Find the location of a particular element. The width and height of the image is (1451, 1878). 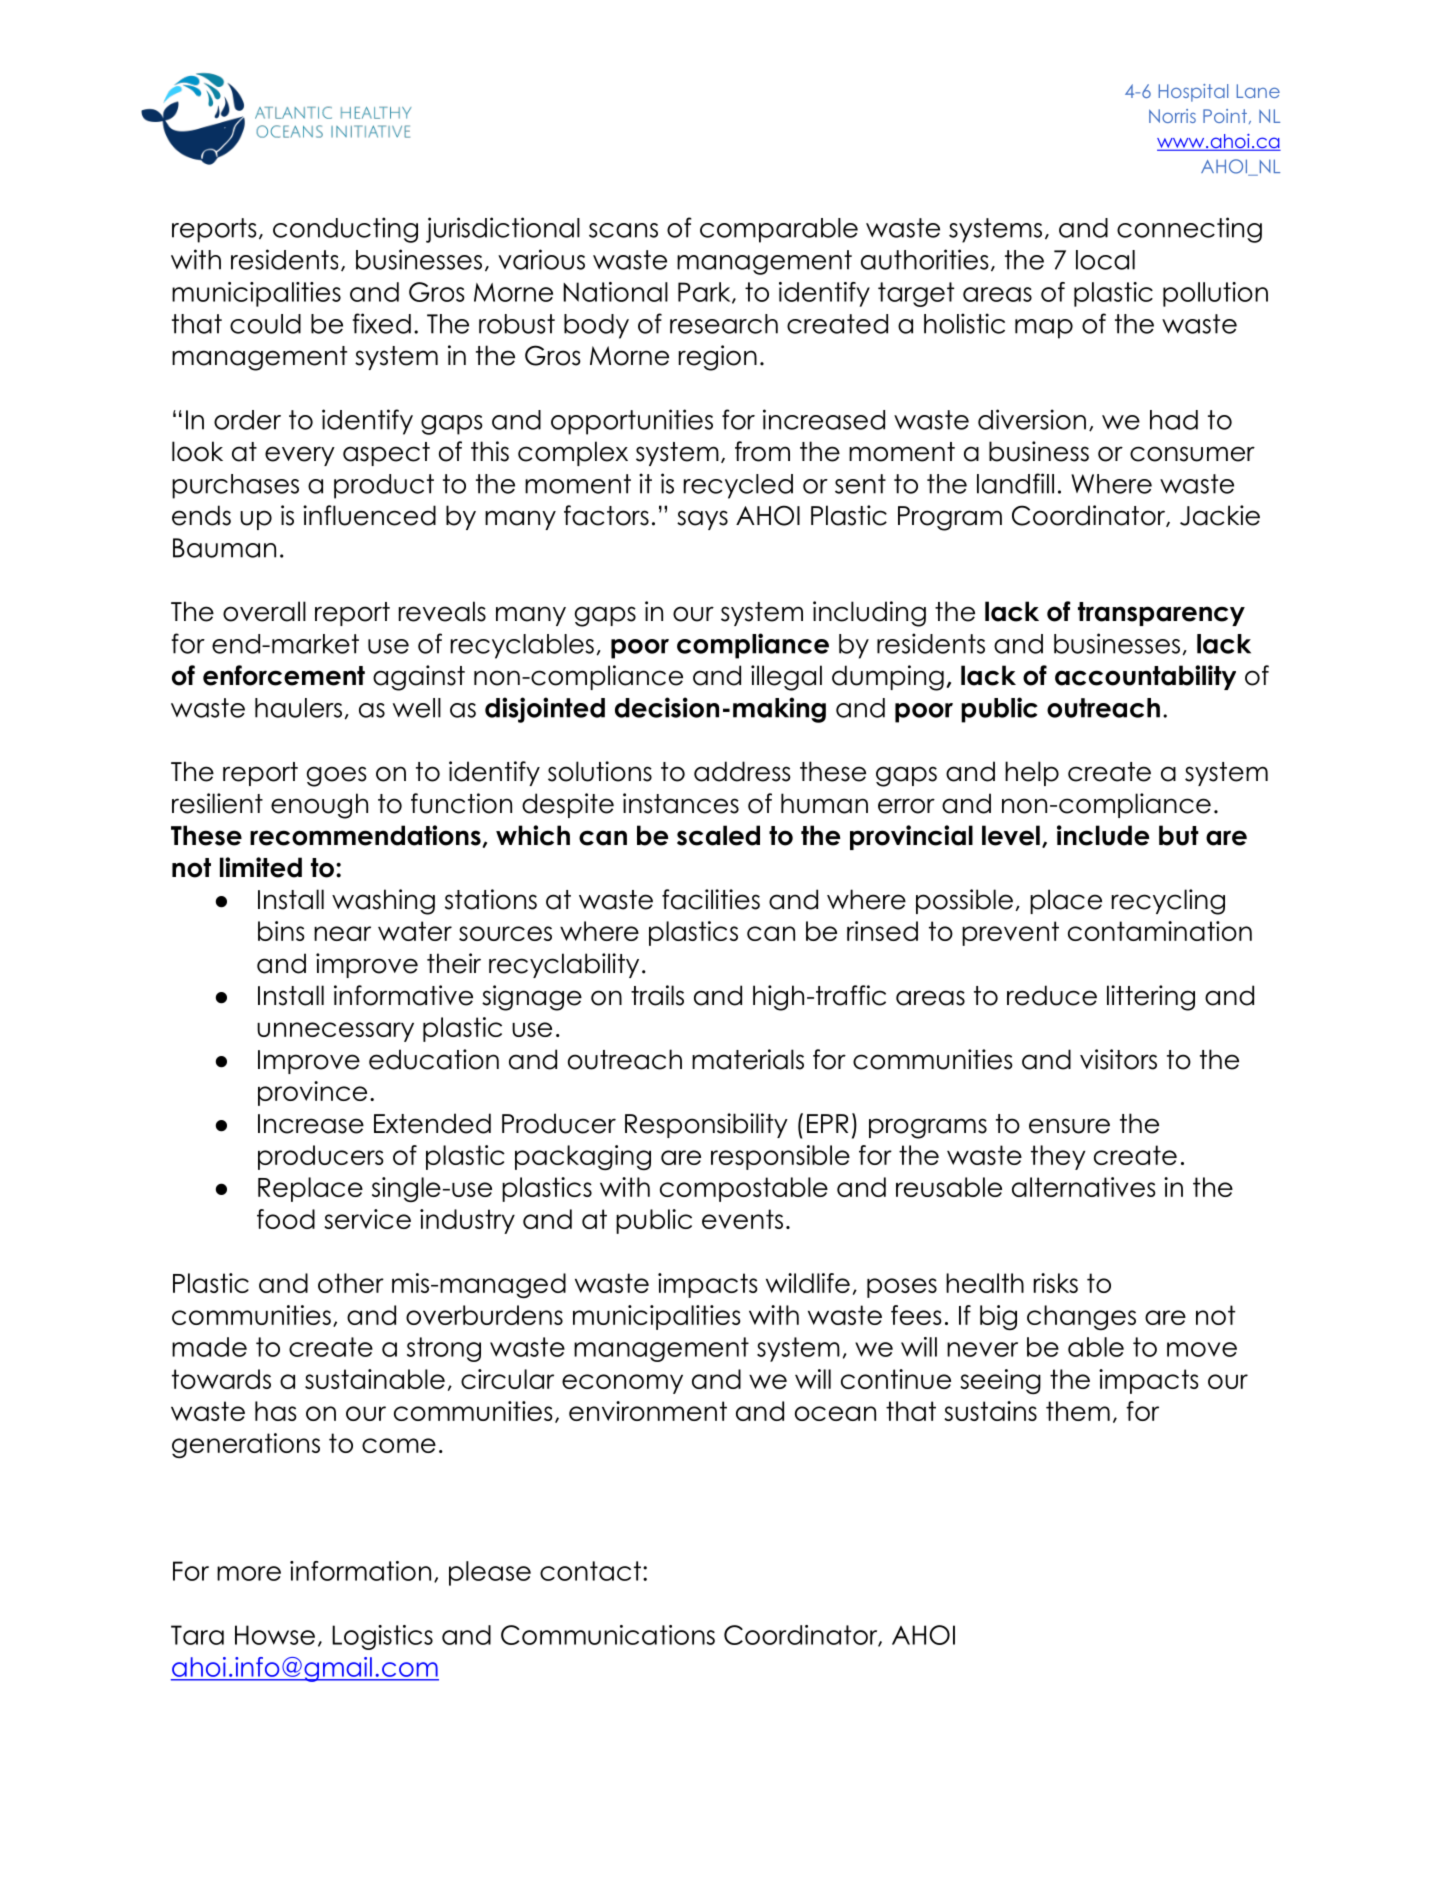

Norris is located at coordinates (1172, 116).
